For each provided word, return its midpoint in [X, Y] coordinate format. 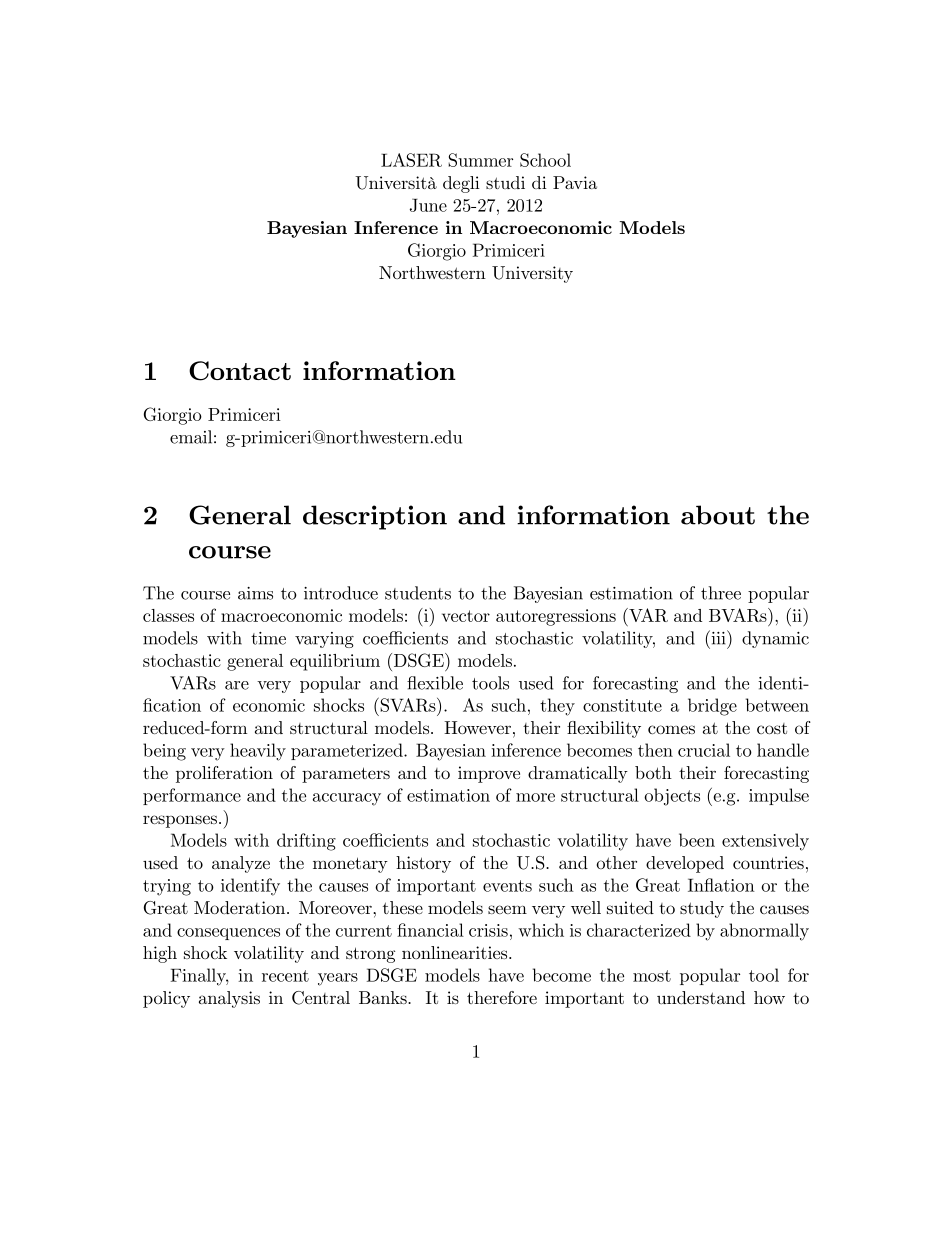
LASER [411, 160]
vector [466, 616]
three [721, 593]
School [545, 160]
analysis [229, 999]
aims [255, 593]
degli [461, 184]
